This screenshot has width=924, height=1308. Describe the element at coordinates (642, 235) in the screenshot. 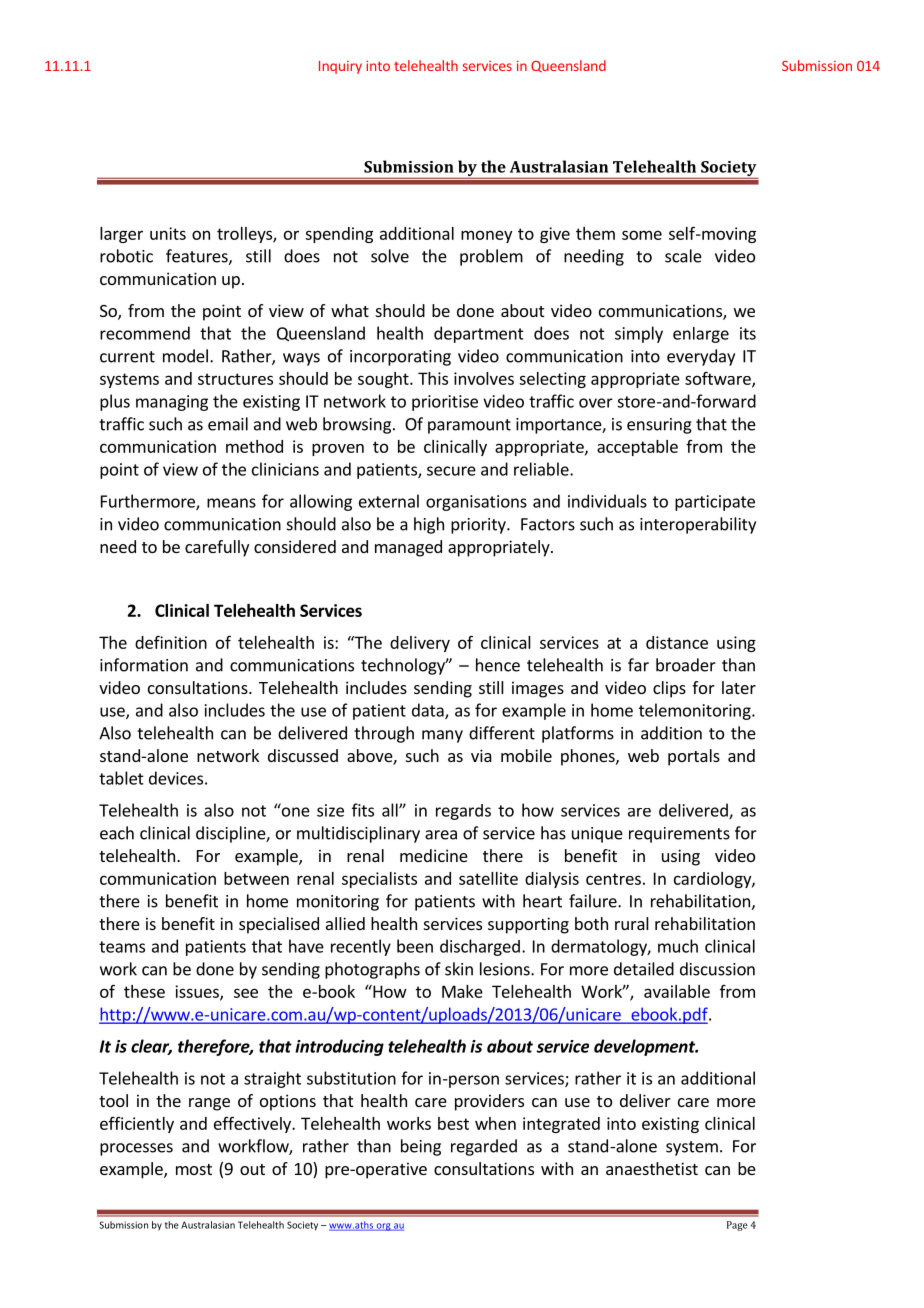

I see `some` at that location.
